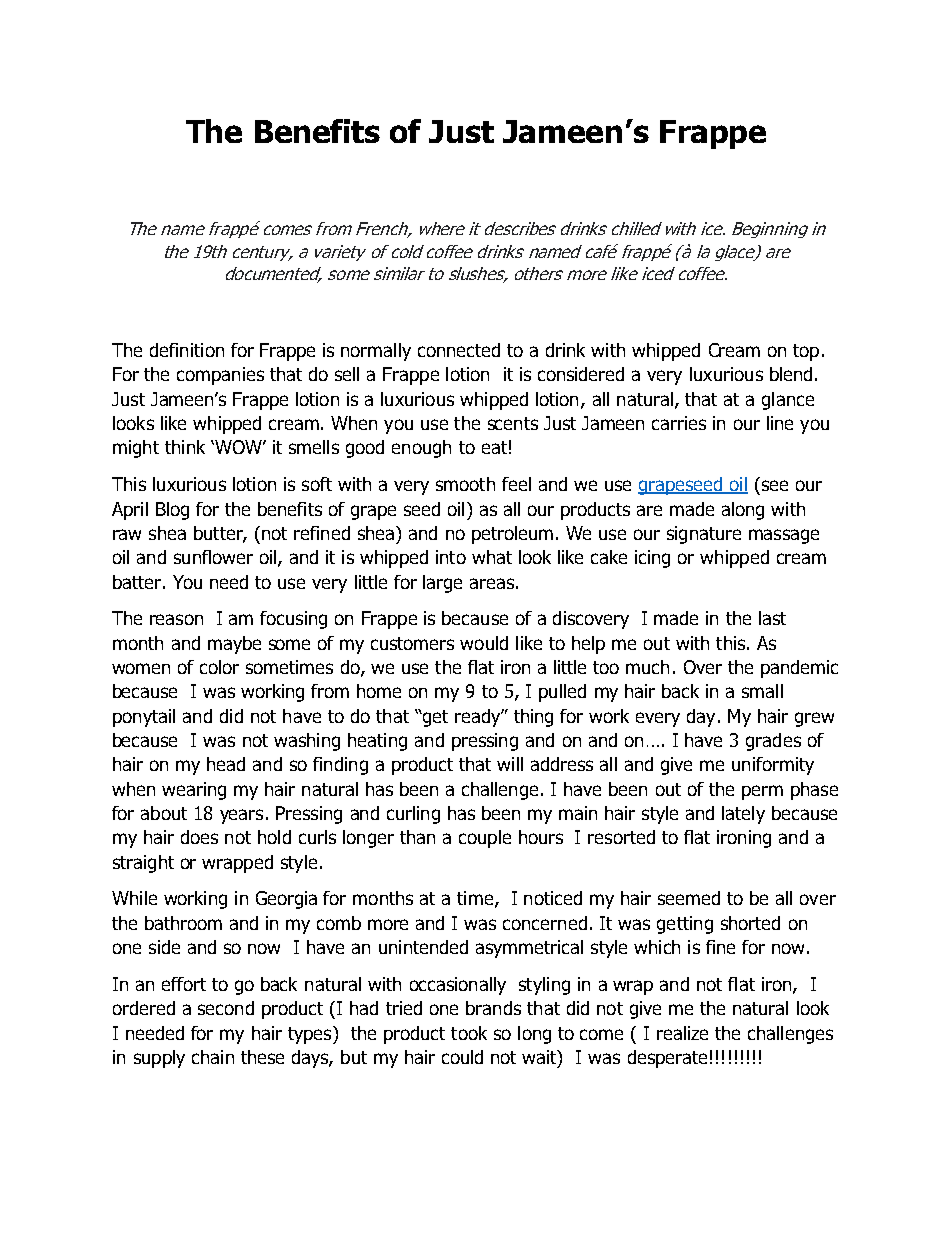 This page has height=1233, width=952. I want to click on realize, so click(682, 1033).
